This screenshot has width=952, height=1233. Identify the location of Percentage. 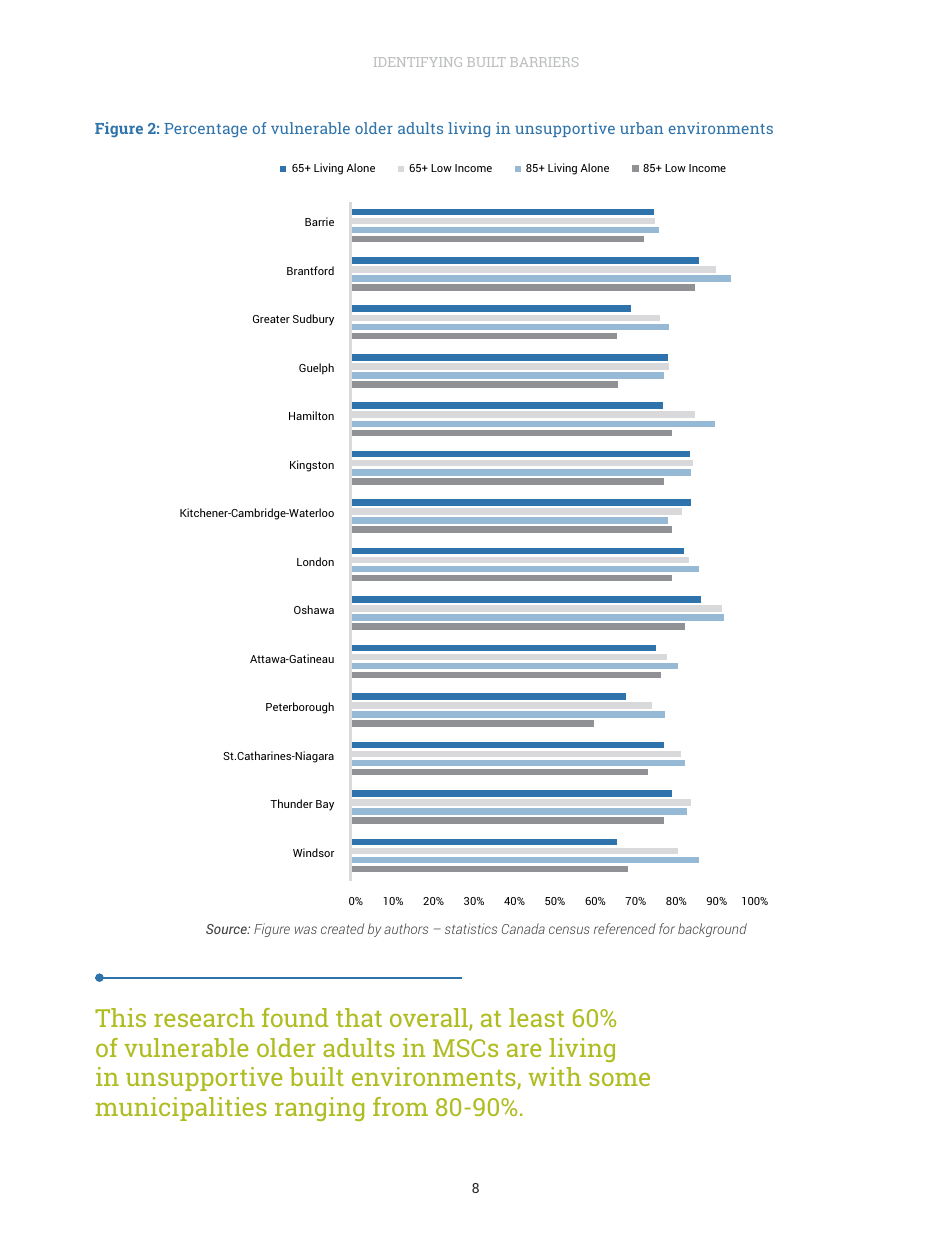
(205, 130).
